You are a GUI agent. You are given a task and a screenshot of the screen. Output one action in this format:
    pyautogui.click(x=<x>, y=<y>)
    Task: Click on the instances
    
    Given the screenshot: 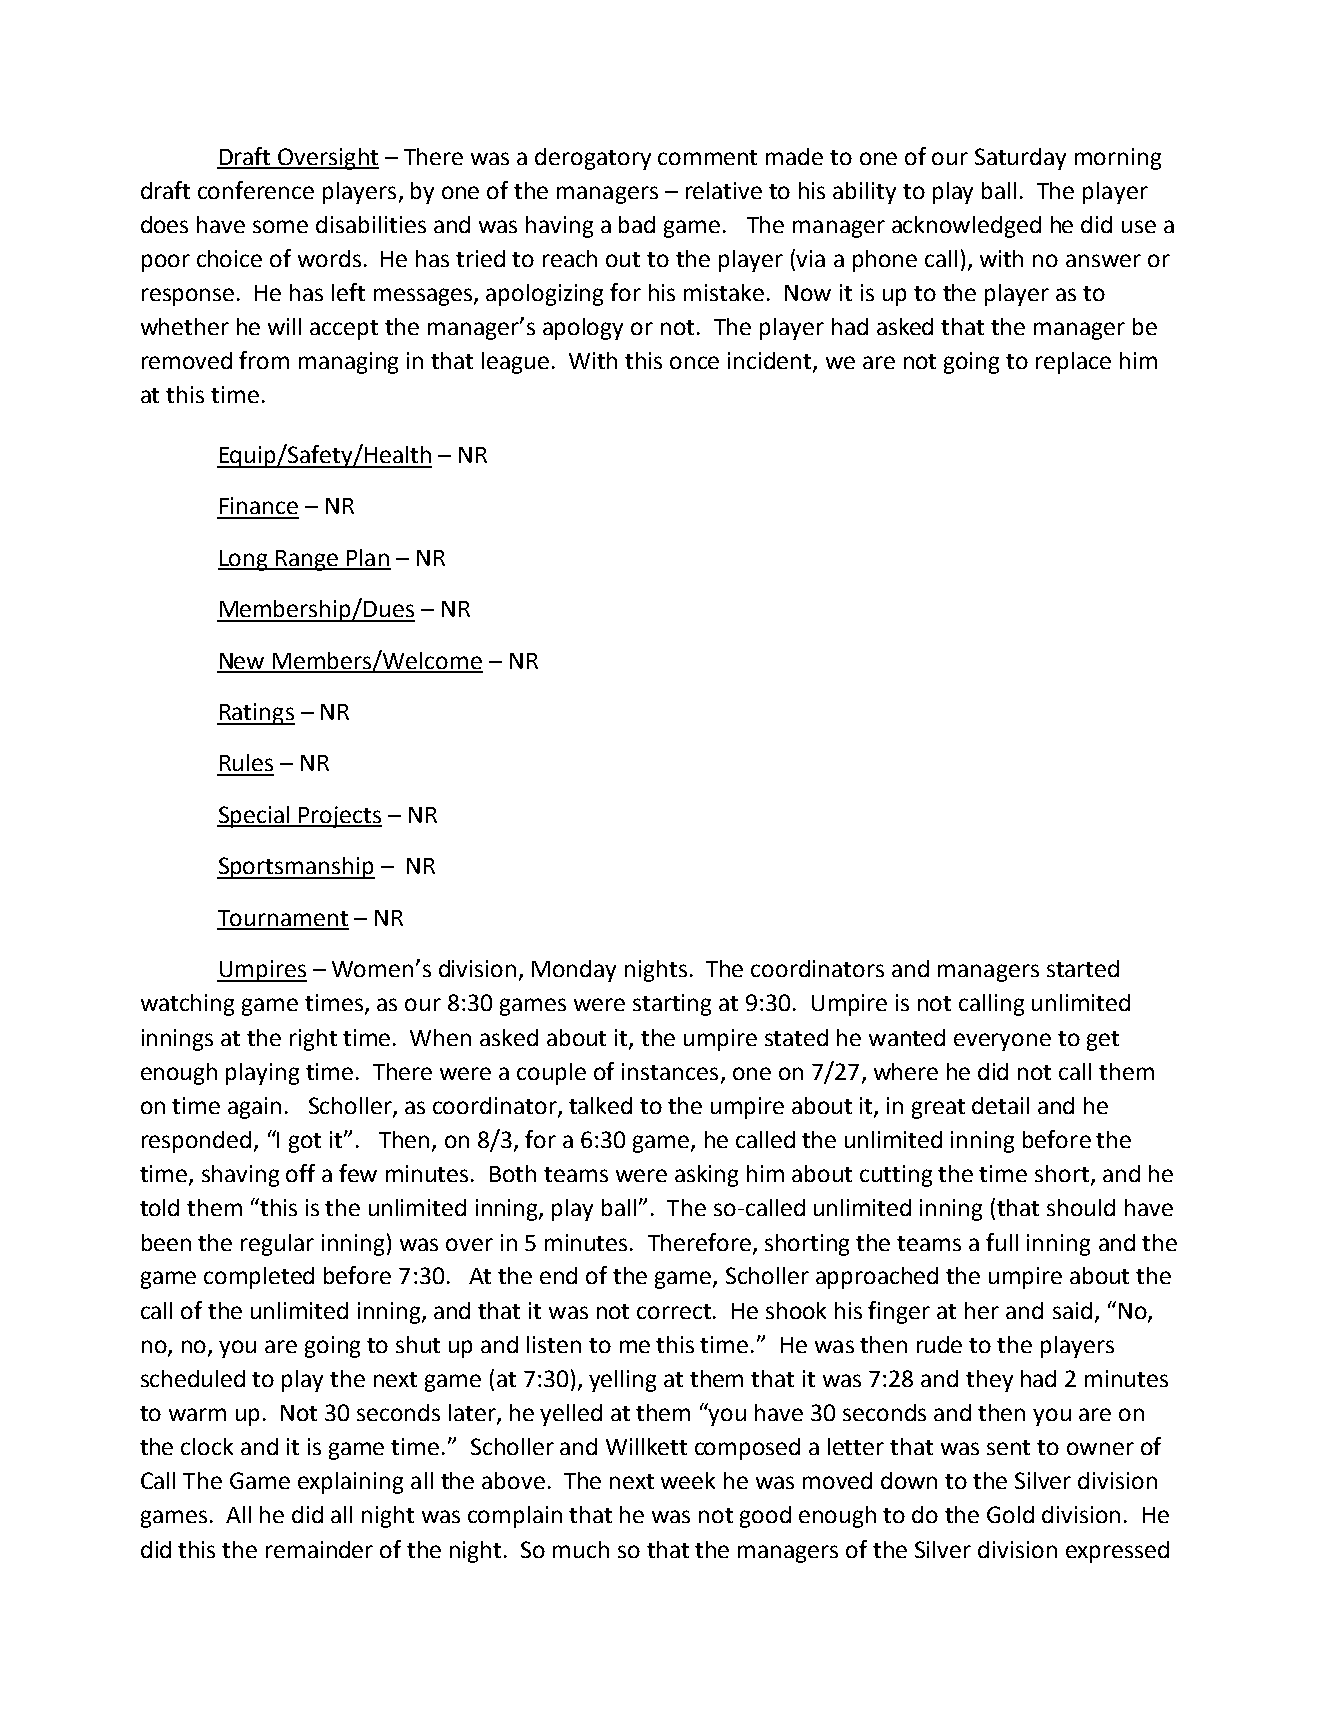 What is the action you would take?
    pyautogui.click(x=670, y=1071)
